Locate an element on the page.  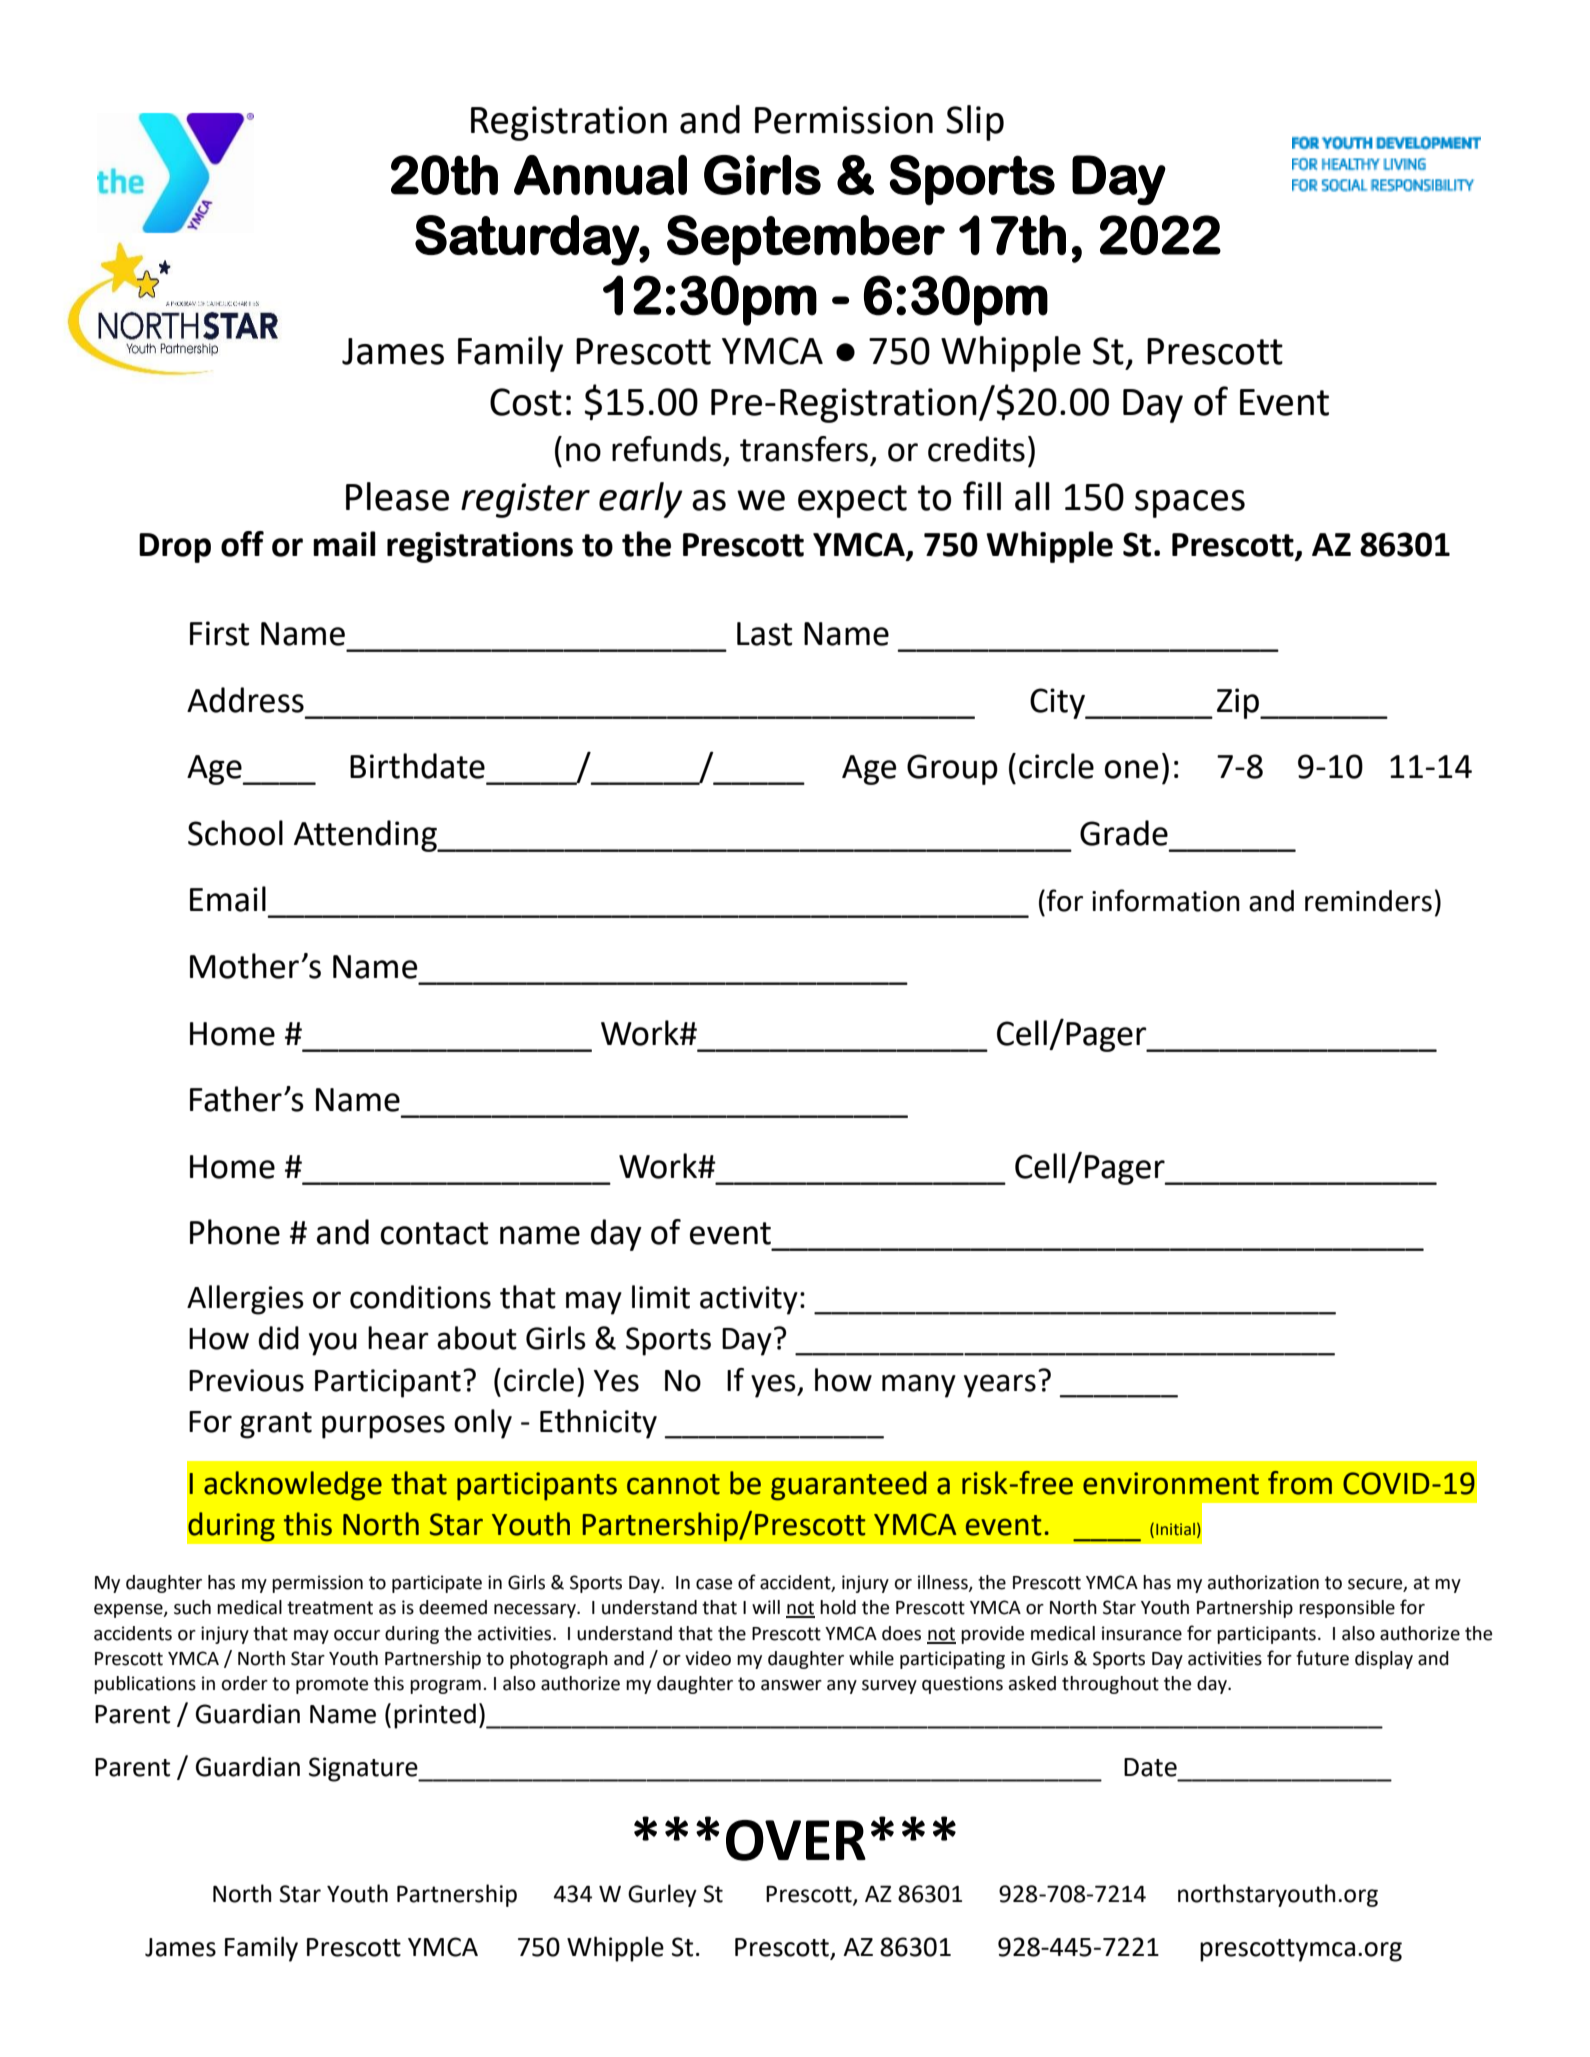
throughout is located at coordinates (1110, 1685).
